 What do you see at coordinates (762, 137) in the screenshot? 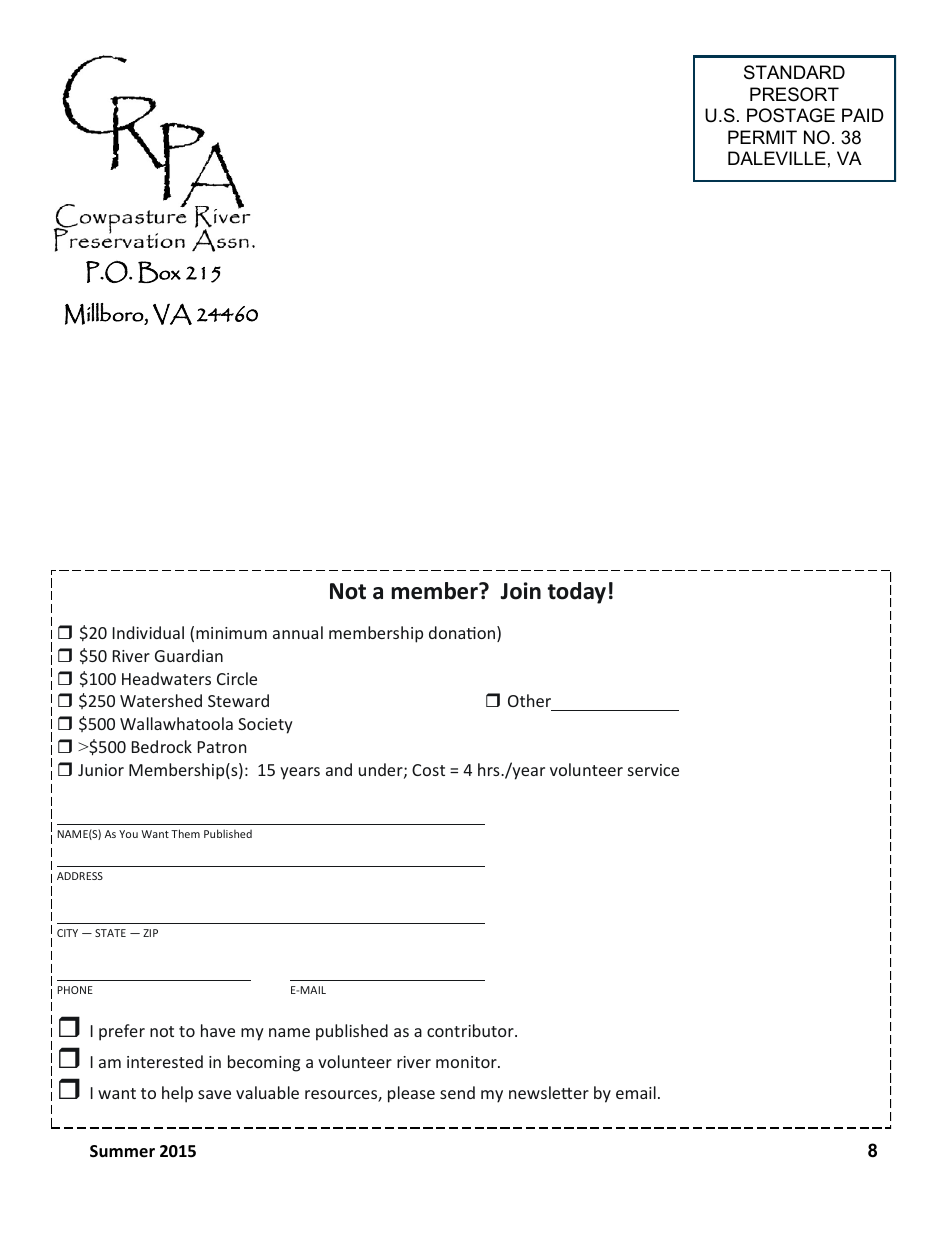
I see `PERMIT` at bounding box center [762, 137].
